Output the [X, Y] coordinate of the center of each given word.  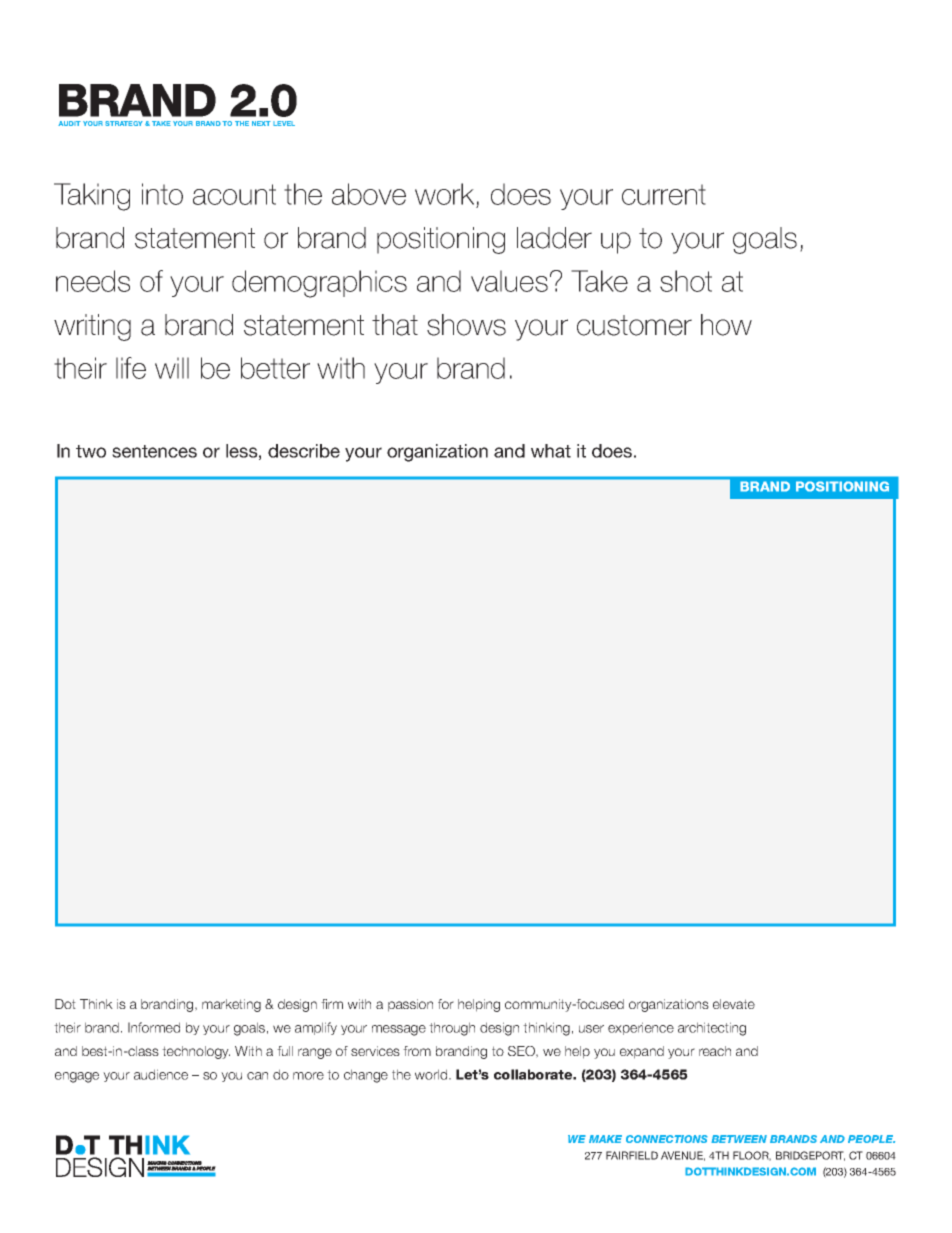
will [172, 368]
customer [634, 325]
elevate [734, 1004]
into [162, 194]
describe [304, 451]
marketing [231, 1005]
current [664, 194]
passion [410, 1005]
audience [161, 1074]
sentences [154, 451]
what [551, 451]
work [444, 194]
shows [466, 325]
